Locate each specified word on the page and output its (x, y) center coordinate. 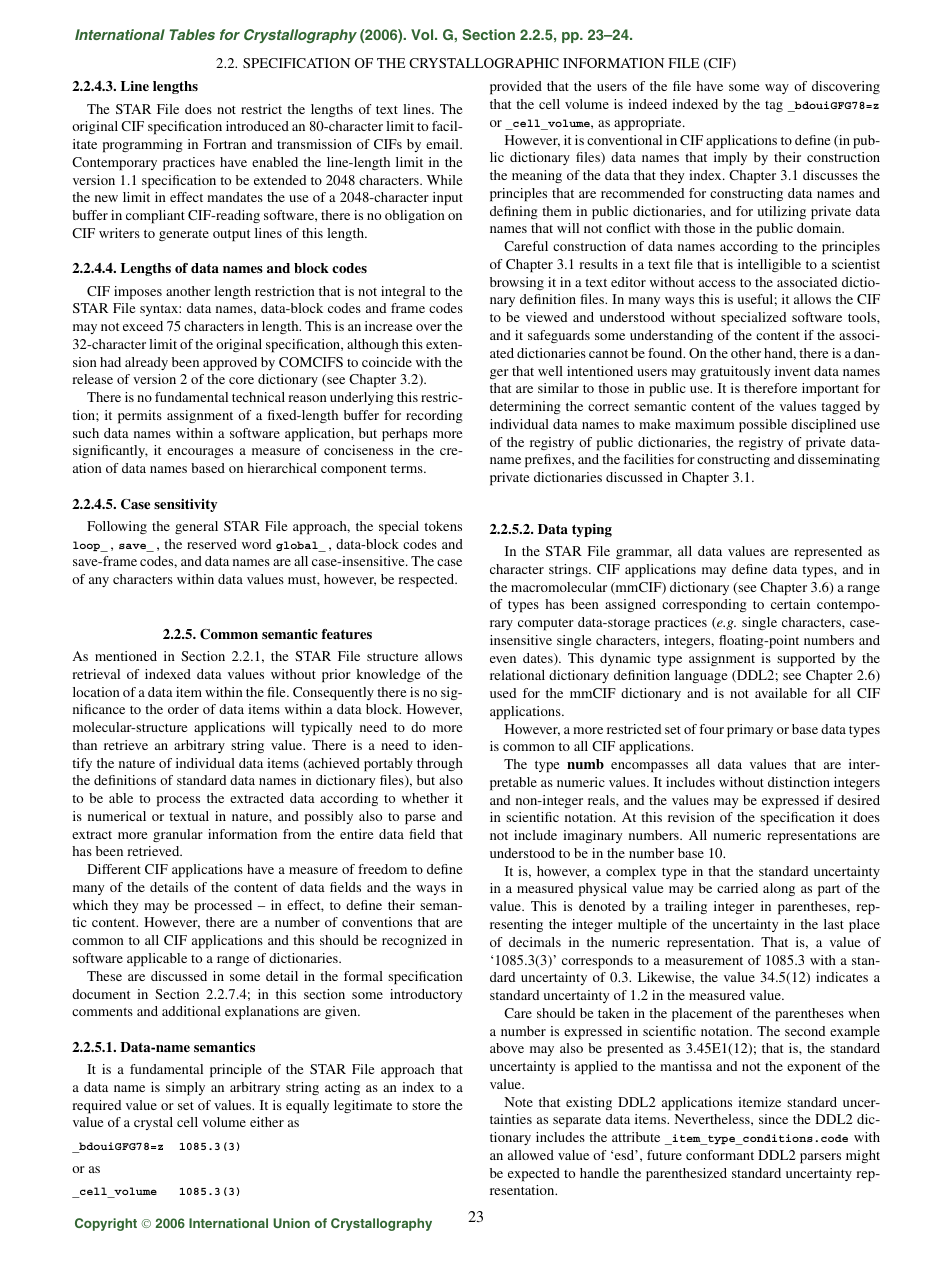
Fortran (224, 144)
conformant (720, 1155)
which (90, 905)
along (779, 889)
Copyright (106, 1224)
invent (792, 371)
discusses (830, 175)
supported (806, 660)
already (146, 363)
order (183, 709)
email (443, 144)
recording (434, 416)
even (503, 659)
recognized (414, 941)
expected (534, 1175)
